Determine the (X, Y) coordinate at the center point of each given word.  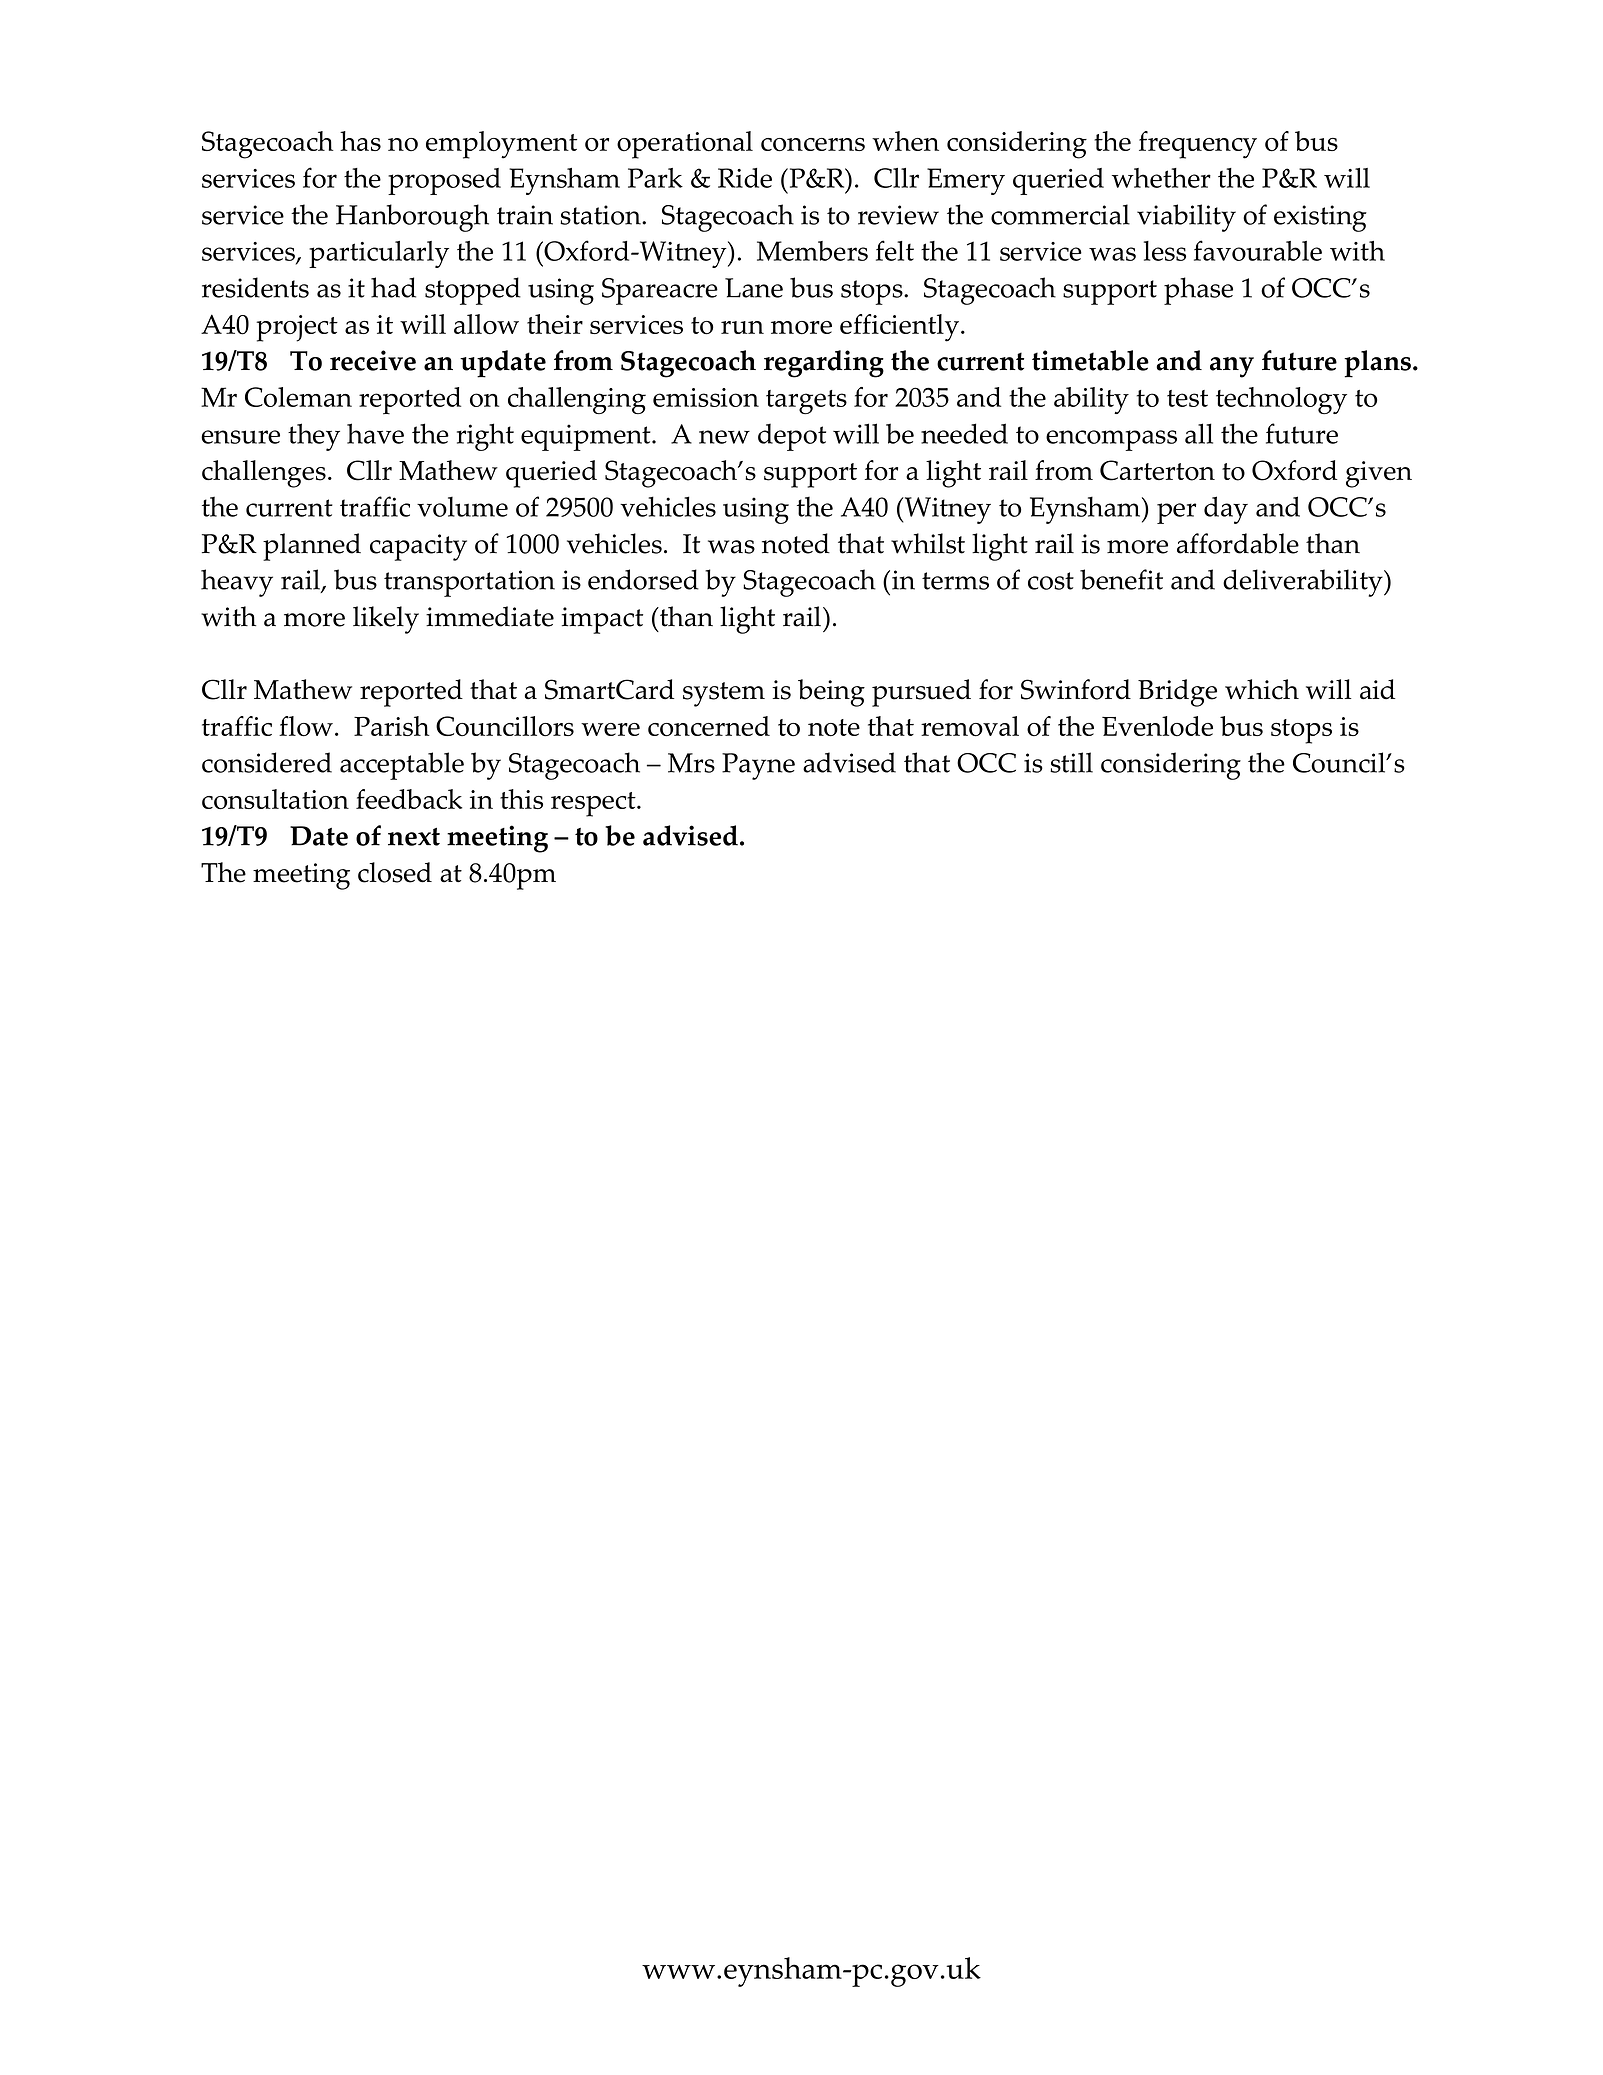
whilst (928, 543)
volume (462, 507)
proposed (444, 181)
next (414, 837)
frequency (1198, 145)
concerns (813, 145)
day (1226, 510)
